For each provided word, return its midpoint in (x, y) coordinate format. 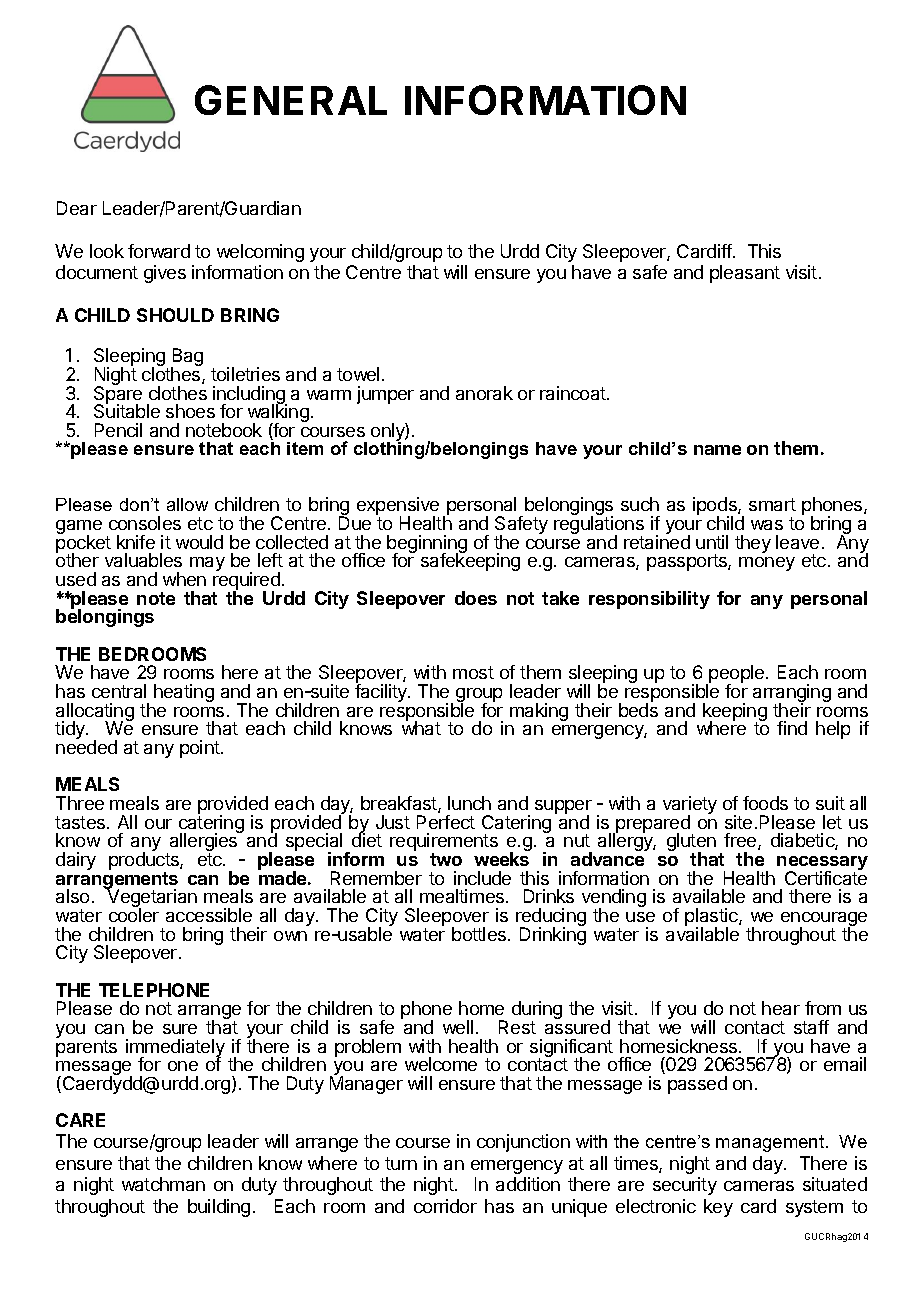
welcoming (260, 253)
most (473, 672)
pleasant (745, 274)
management (771, 1143)
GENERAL (291, 100)
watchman (163, 1184)
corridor (445, 1206)
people (738, 675)
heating (184, 693)
